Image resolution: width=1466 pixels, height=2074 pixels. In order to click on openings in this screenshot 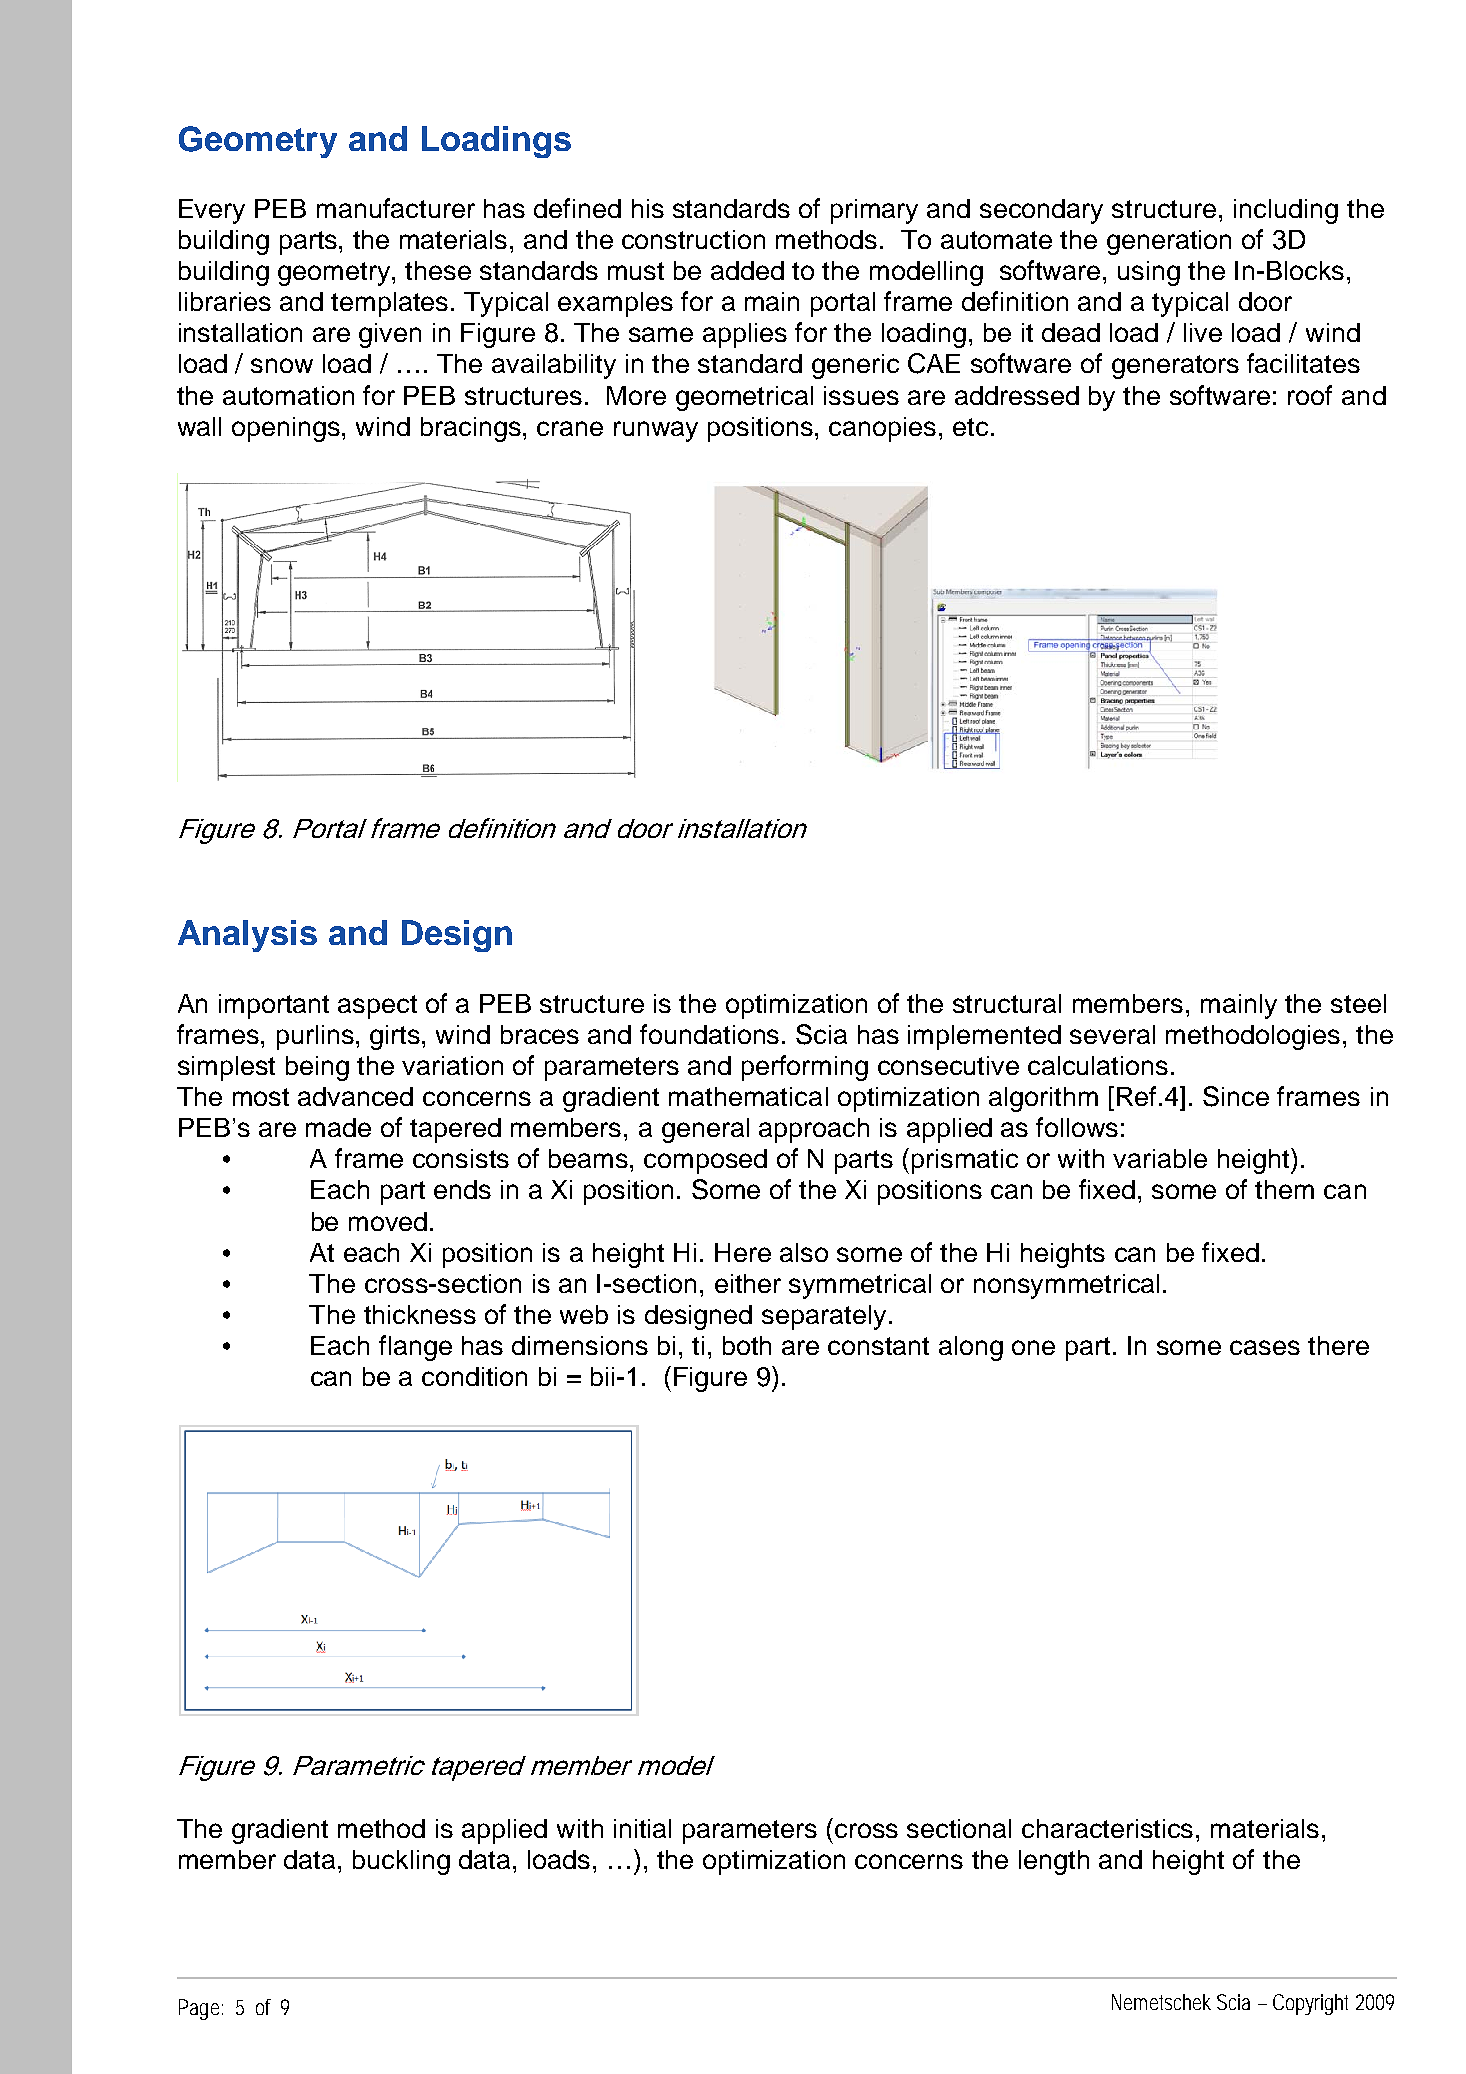, I will do `click(287, 429)`.
